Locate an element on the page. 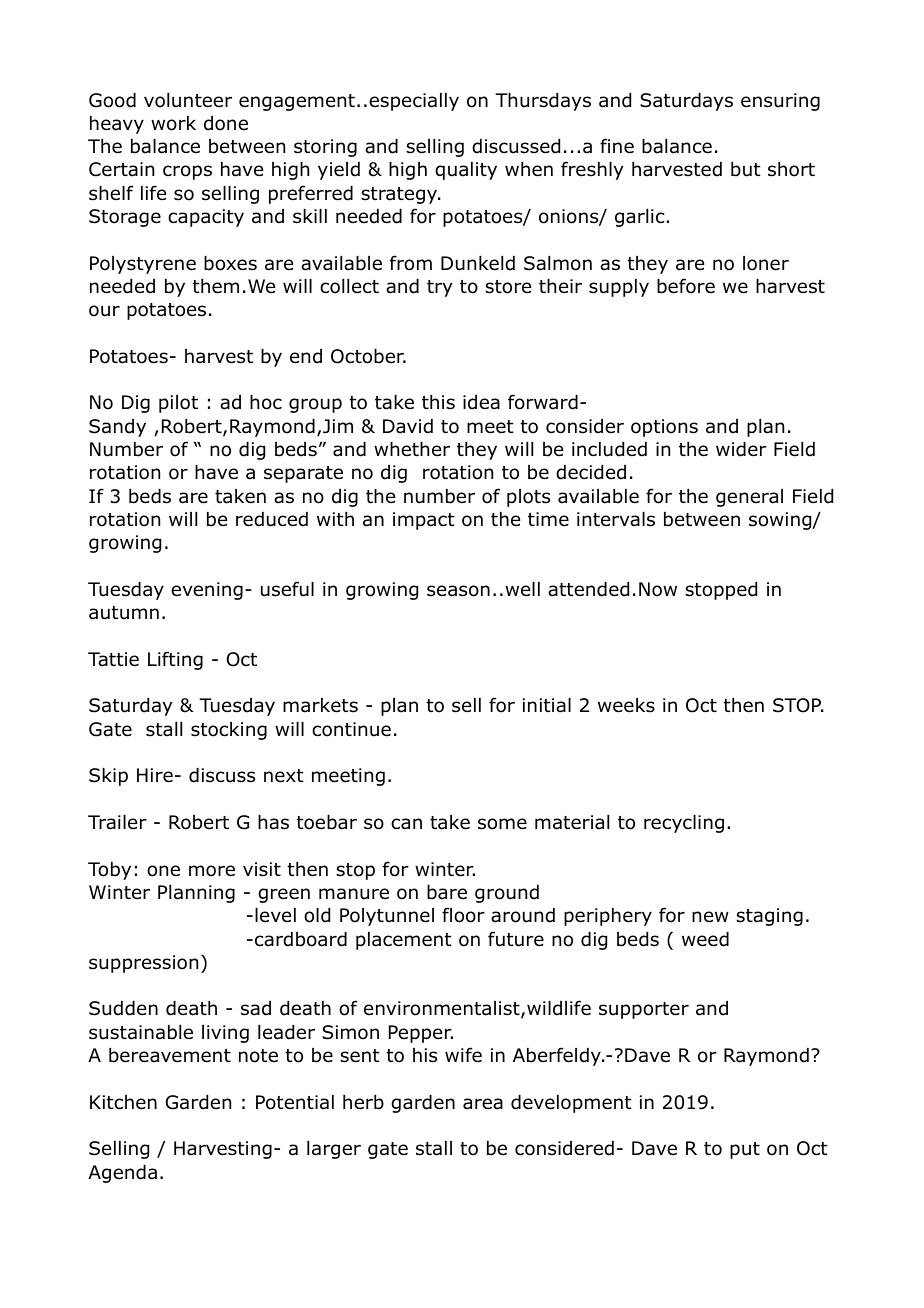  Agenda is located at coordinates (122, 1174).
